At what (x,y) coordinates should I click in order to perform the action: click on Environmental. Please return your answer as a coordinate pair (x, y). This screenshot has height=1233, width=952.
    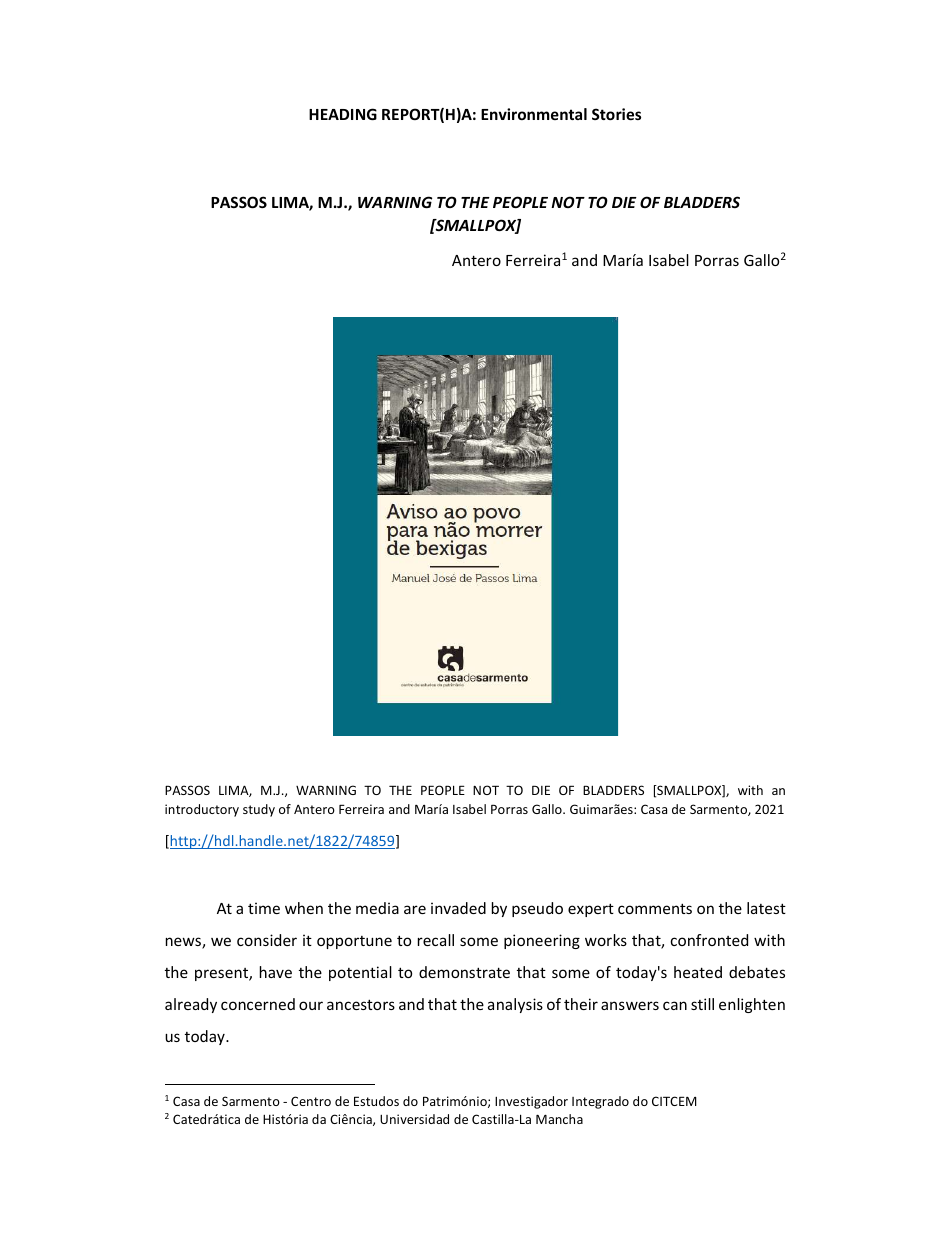
    Looking at the image, I should click on (534, 114).
